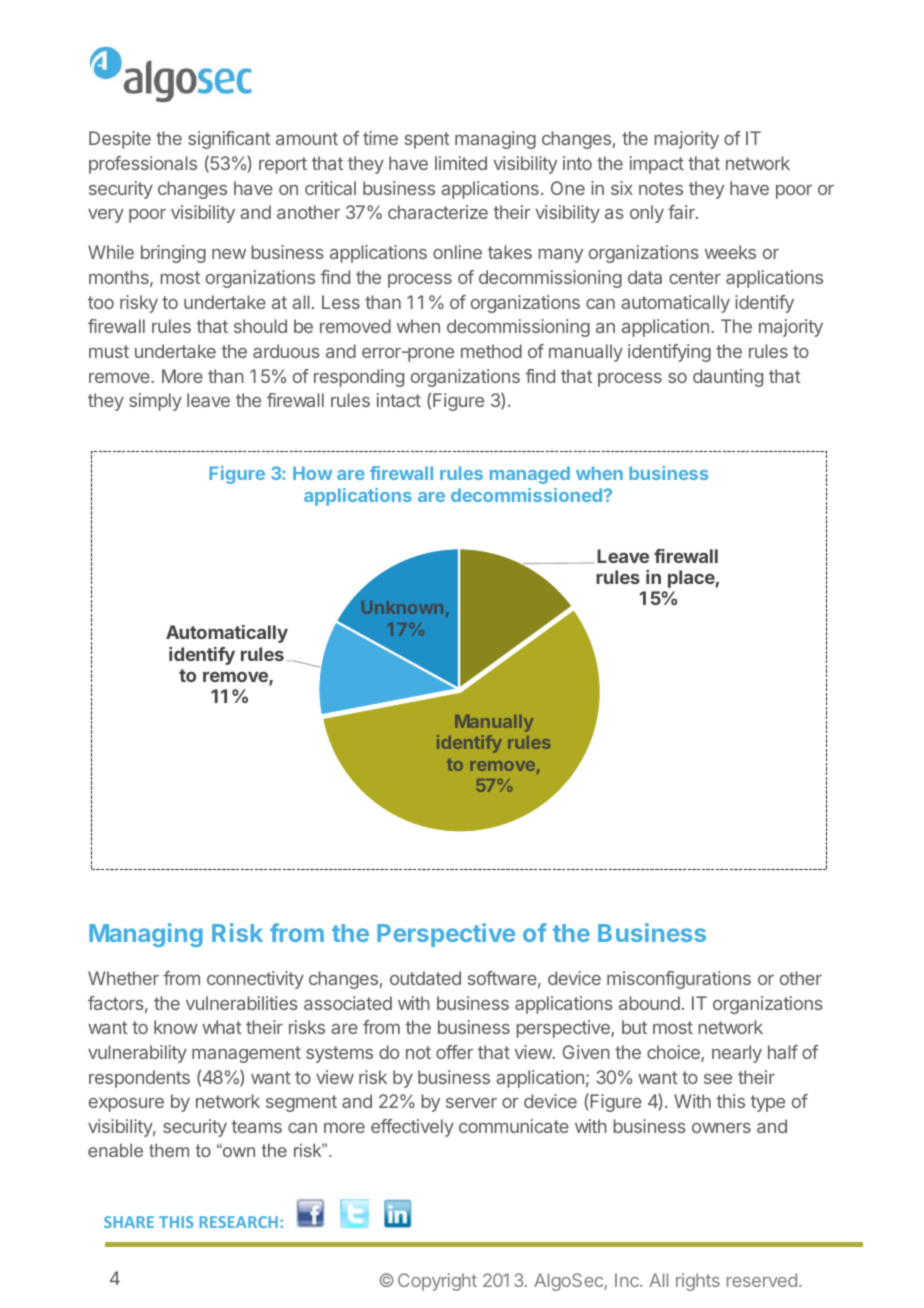 This image has height=1308, width=924. I want to click on limited, so click(461, 163).
